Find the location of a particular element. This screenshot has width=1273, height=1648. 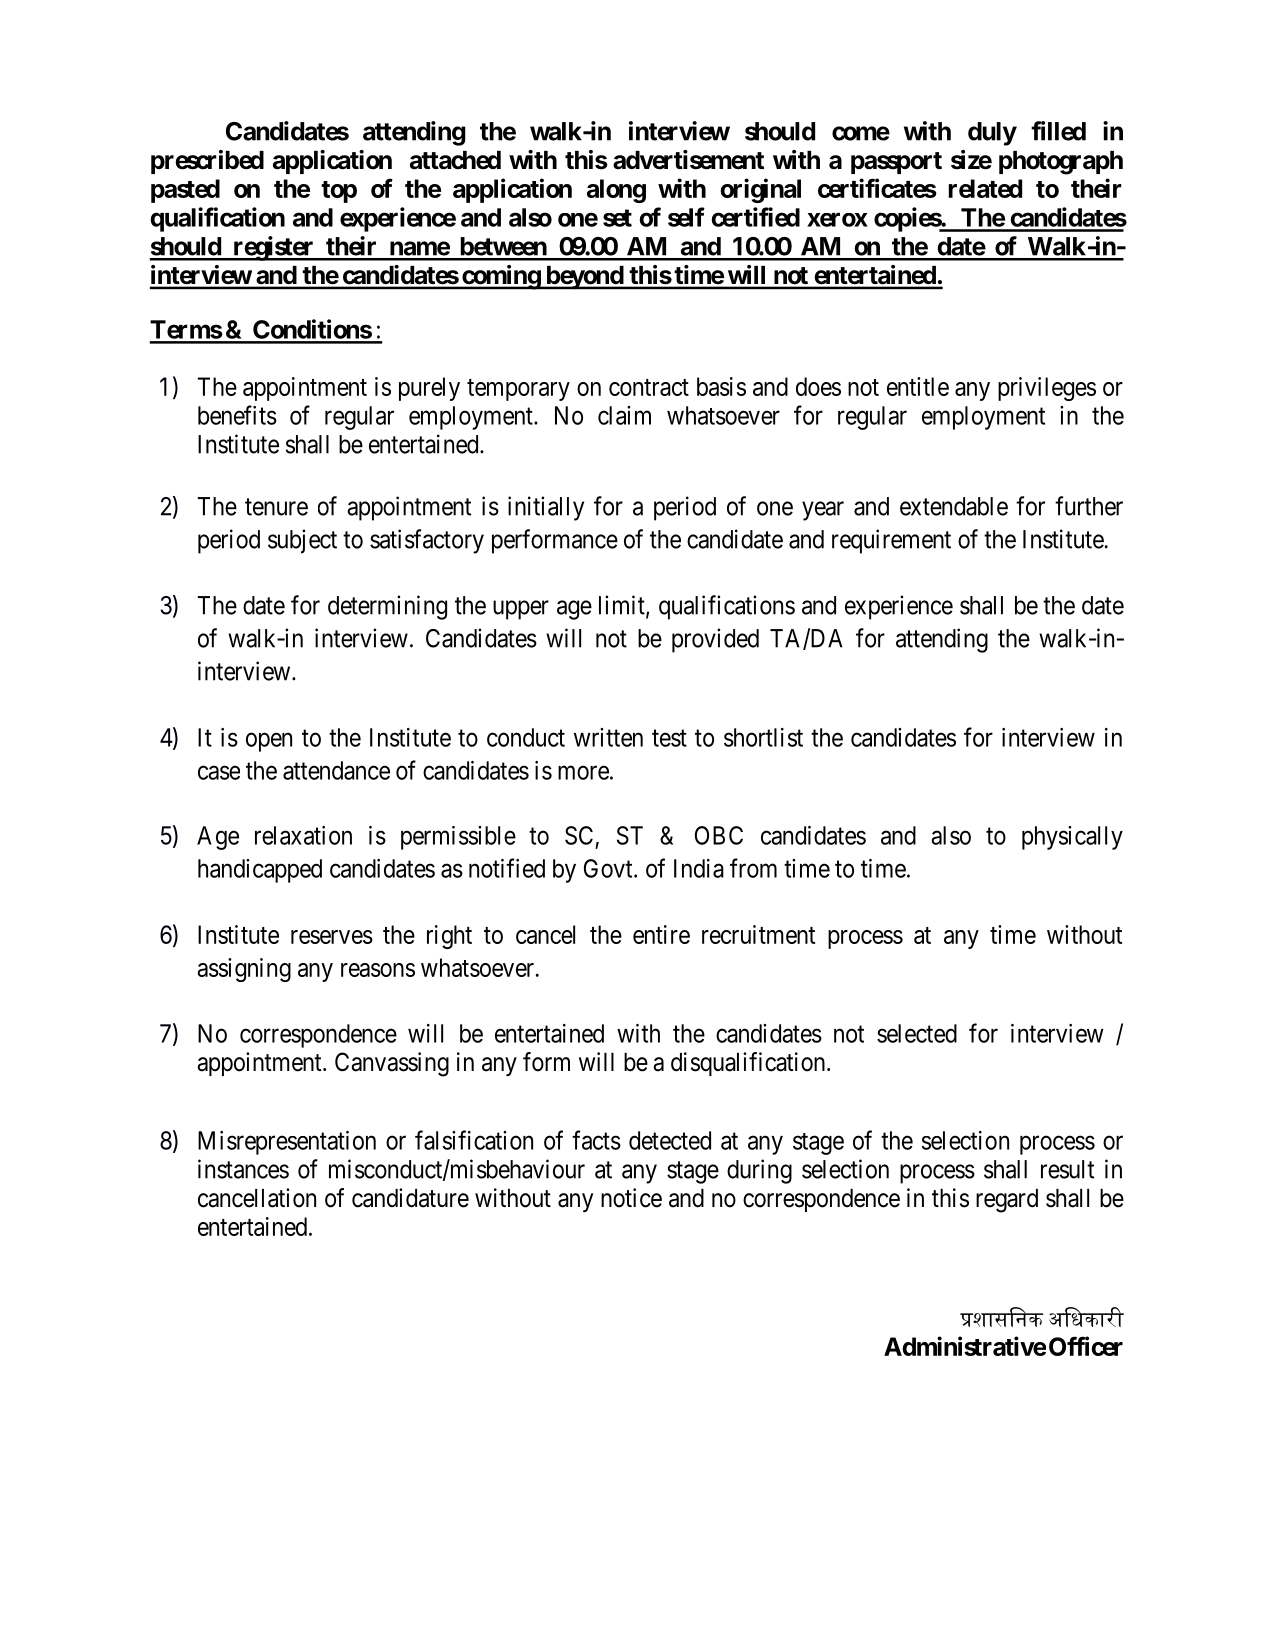

top is located at coordinates (339, 192).
